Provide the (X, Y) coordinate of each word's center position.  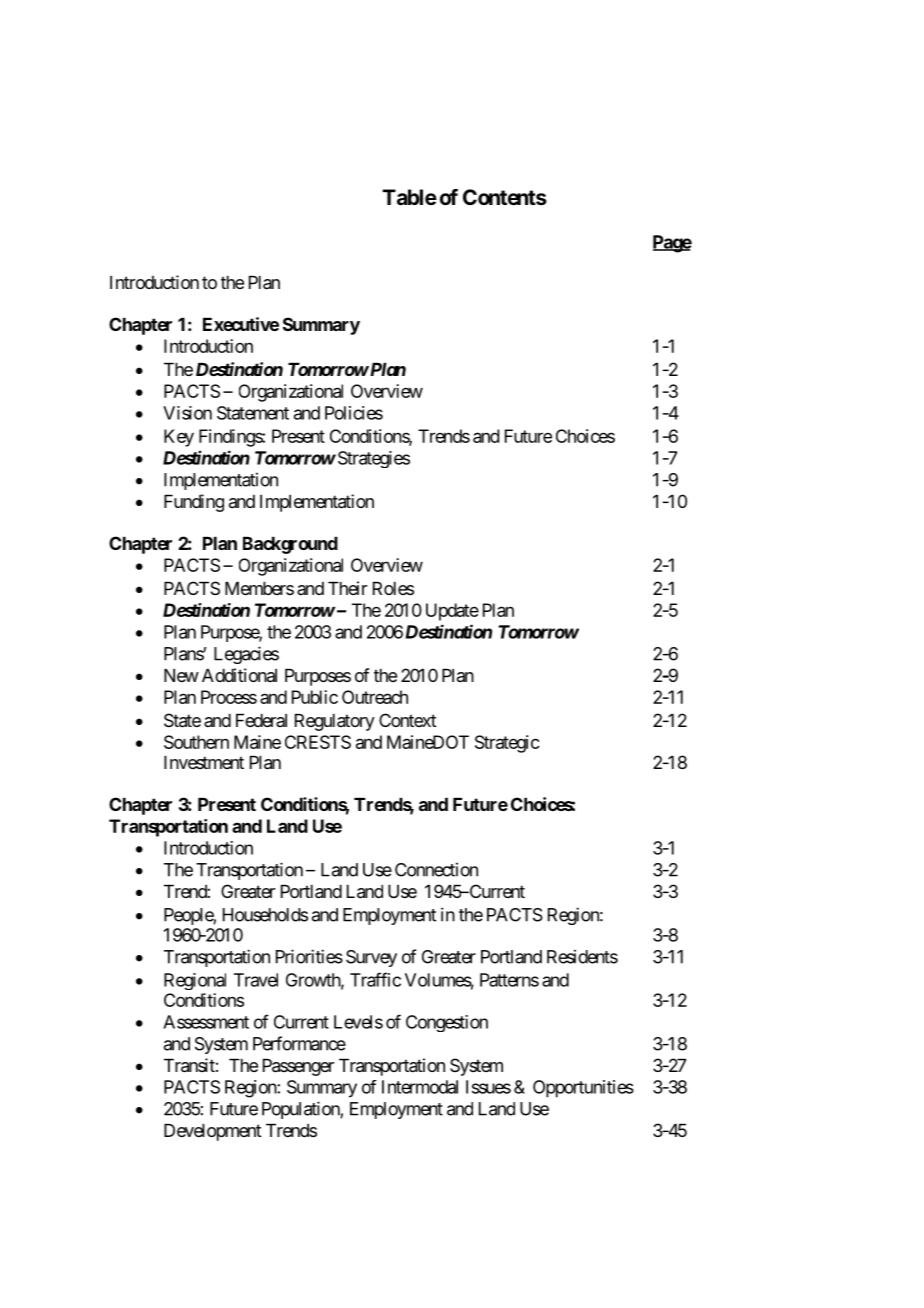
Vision (187, 413)
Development (213, 1132)
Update (452, 612)
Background (290, 545)
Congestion (447, 1023)
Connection (436, 870)
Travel (256, 980)
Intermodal (420, 1087)
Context (408, 720)
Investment (204, 762)
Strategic (507, 744)
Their (347, 588)
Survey (371, 958)
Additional (239, 675)
